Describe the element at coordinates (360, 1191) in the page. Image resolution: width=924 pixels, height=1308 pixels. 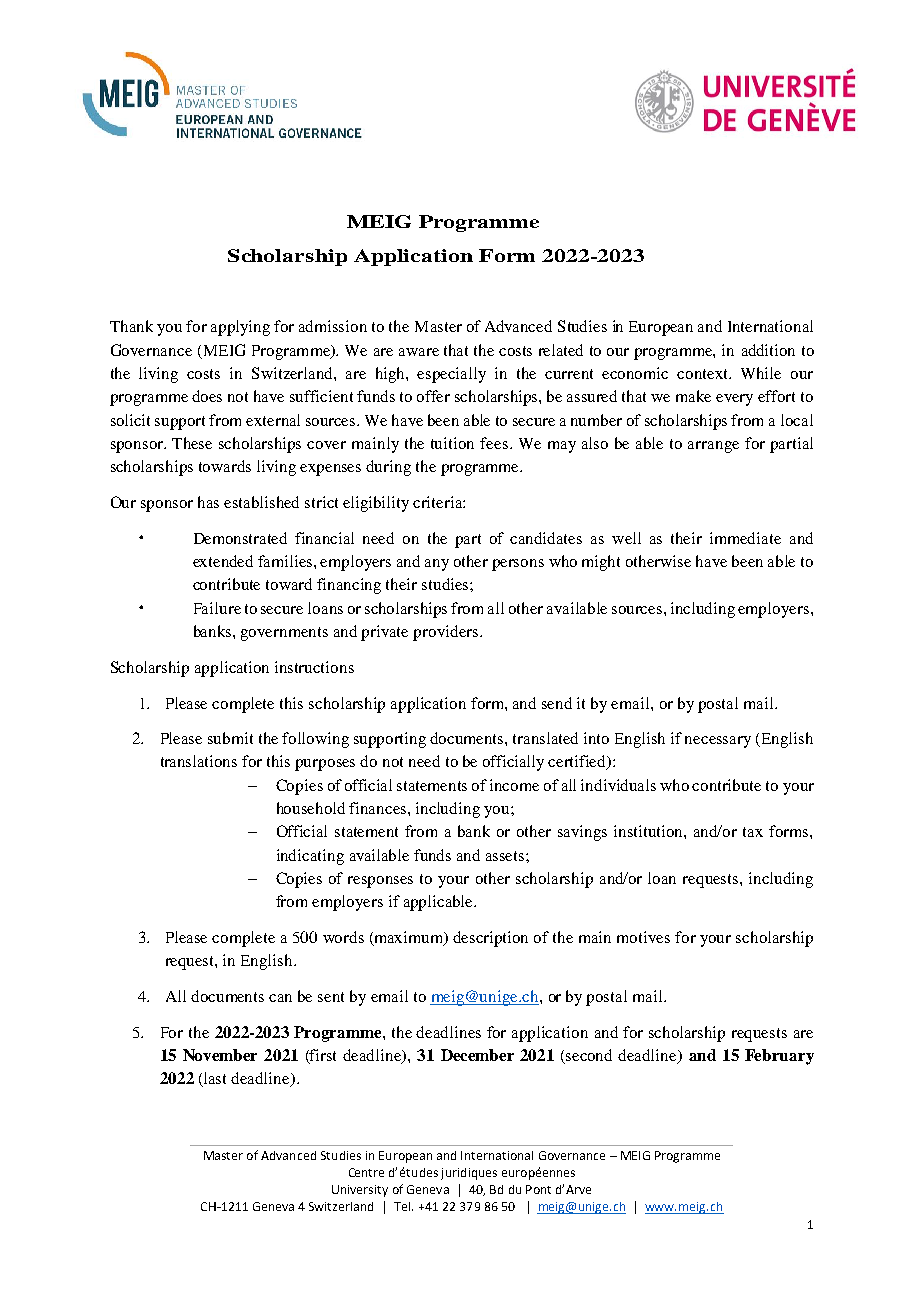
I see `University` at that location.
